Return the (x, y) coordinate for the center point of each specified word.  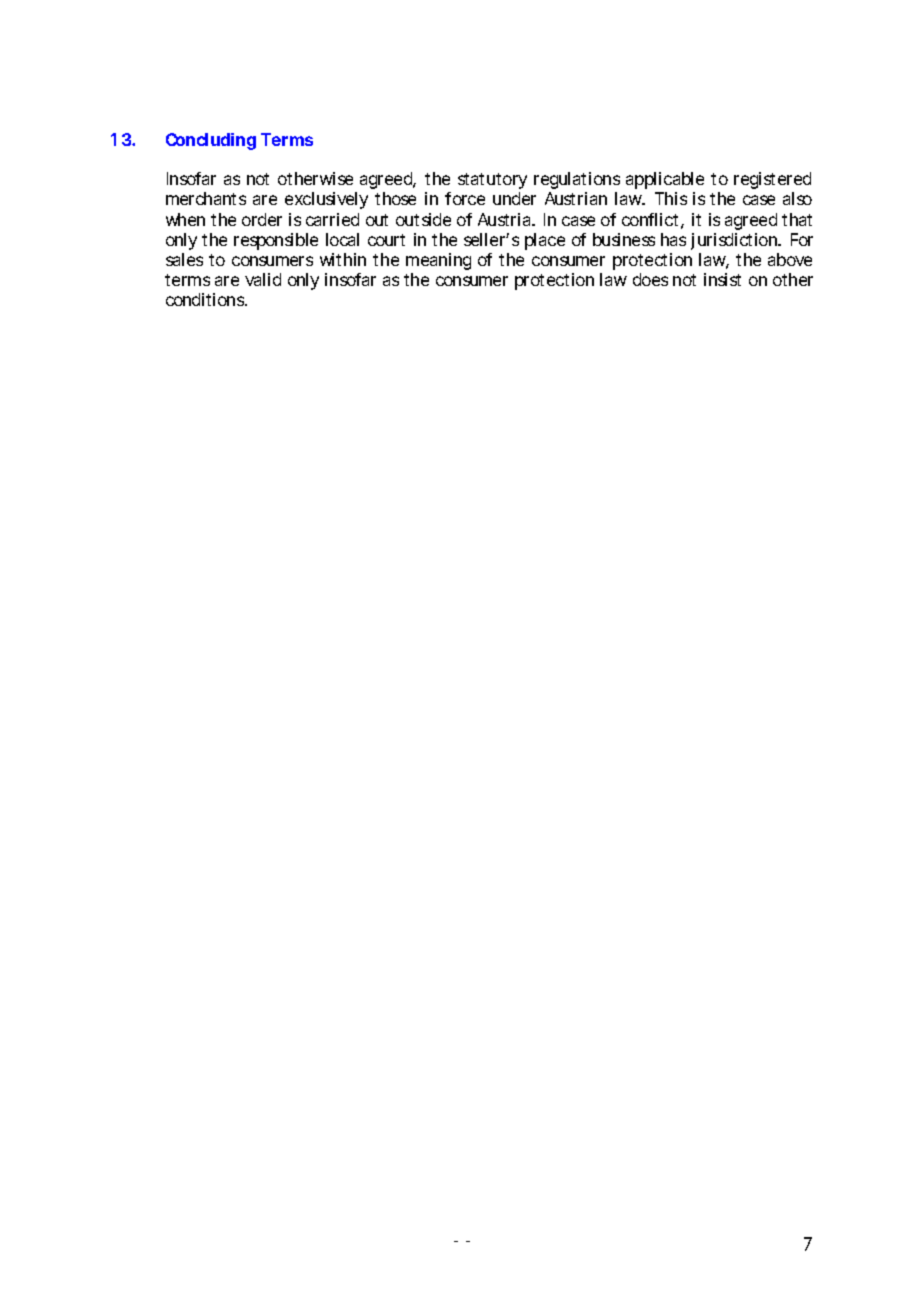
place (545, 241)
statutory (492, 181)
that (797, 219)
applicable (665, 180)
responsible (276, 241)
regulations (577, 180)
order (262, 219)
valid (263, 279)
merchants (206, 198)
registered (772, 180)
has (673, 239)
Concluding (211, 141)
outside (423, 219)
